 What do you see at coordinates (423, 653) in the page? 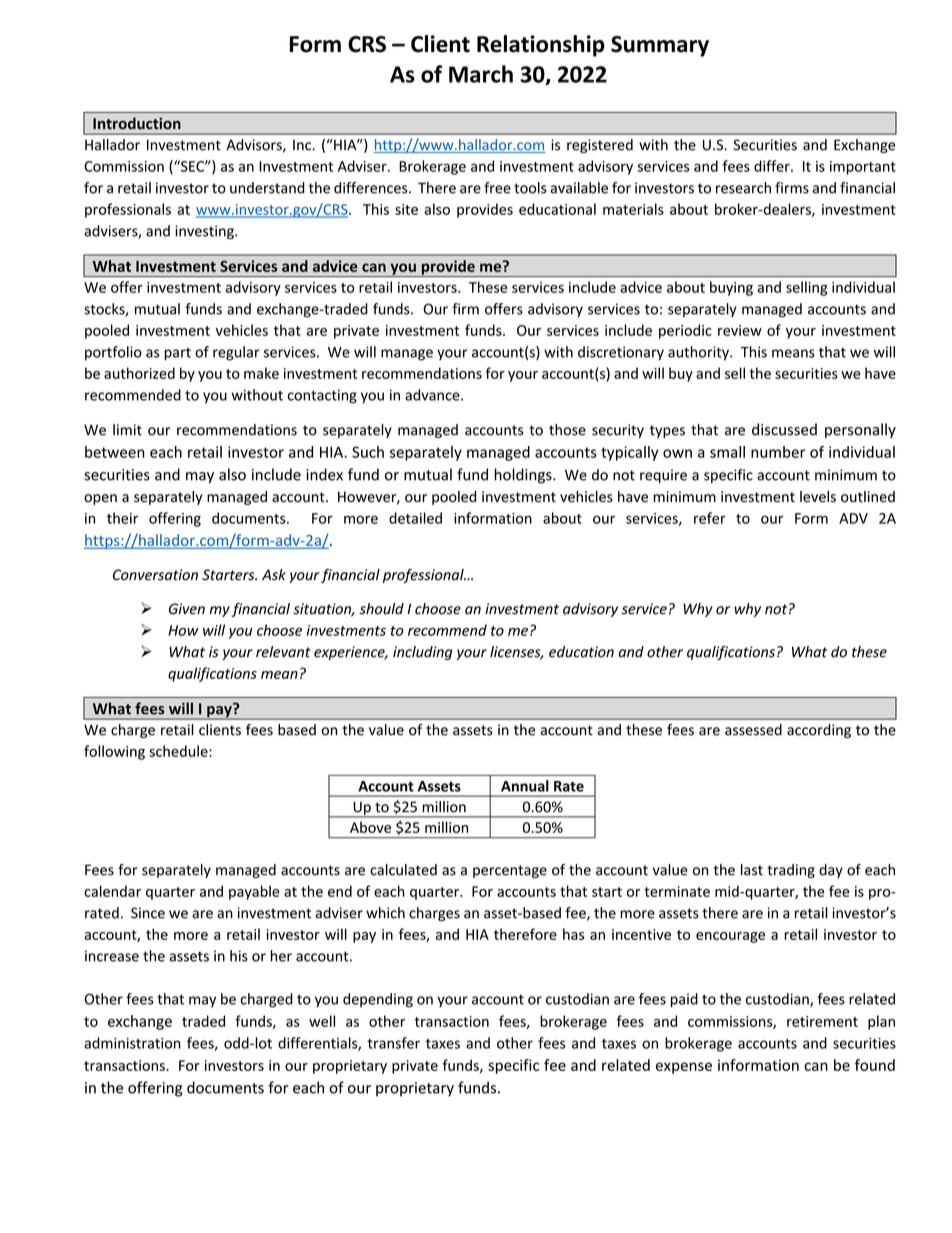
I see `including` at bounding box center [423, 653].
